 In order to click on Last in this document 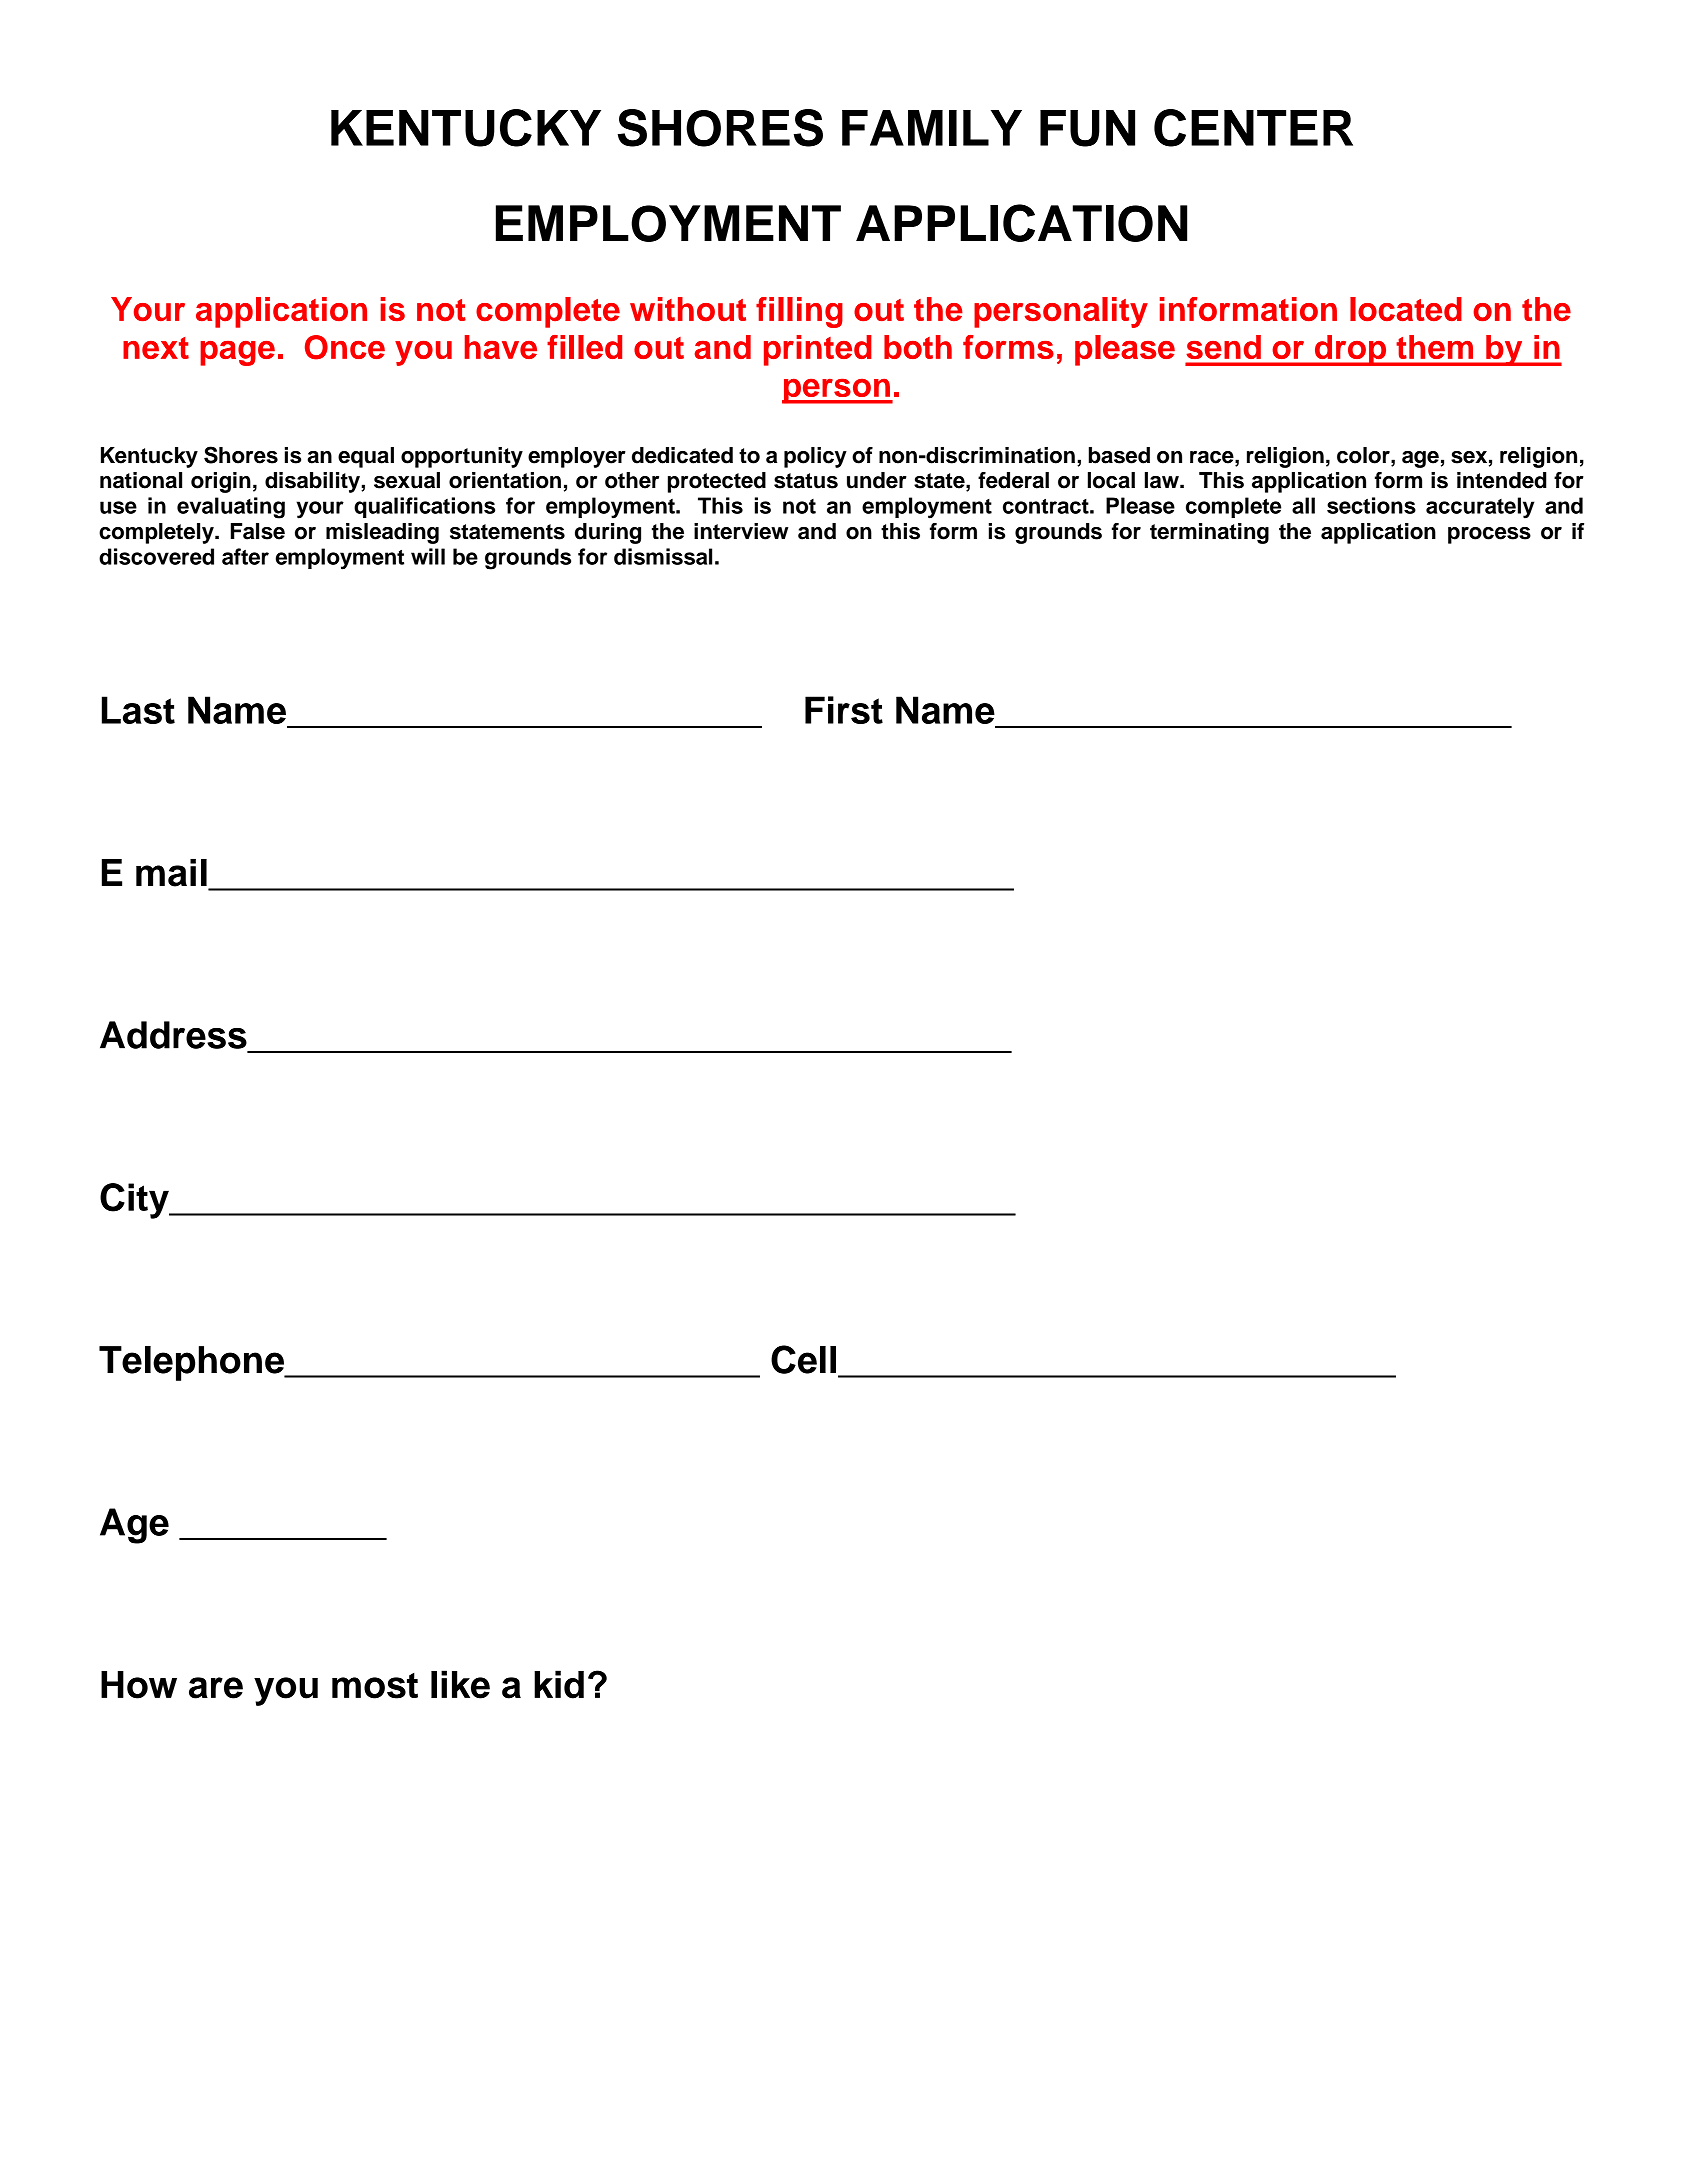, I will do `click(138, 710)`.
